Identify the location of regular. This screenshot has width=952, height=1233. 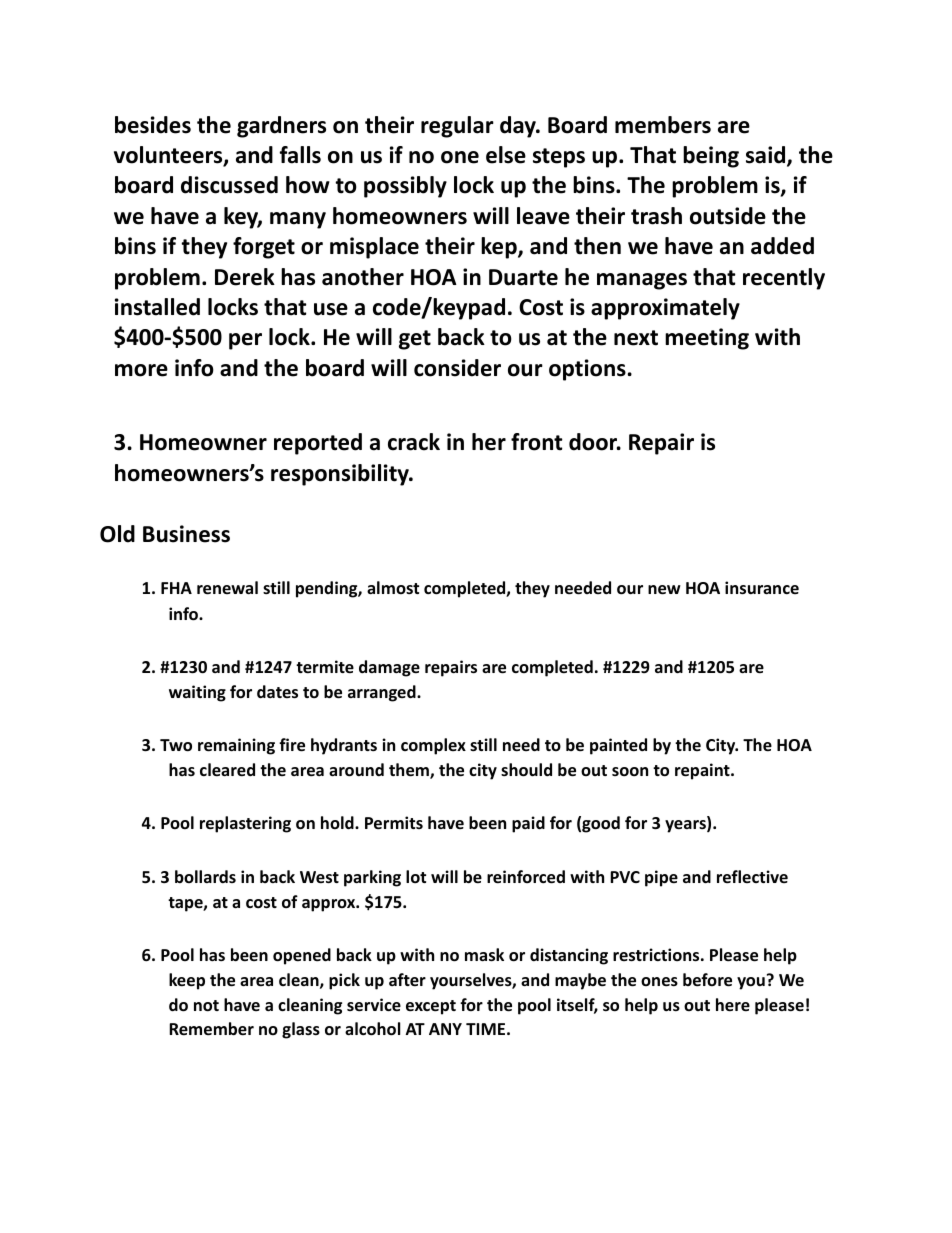
(457, 127).
